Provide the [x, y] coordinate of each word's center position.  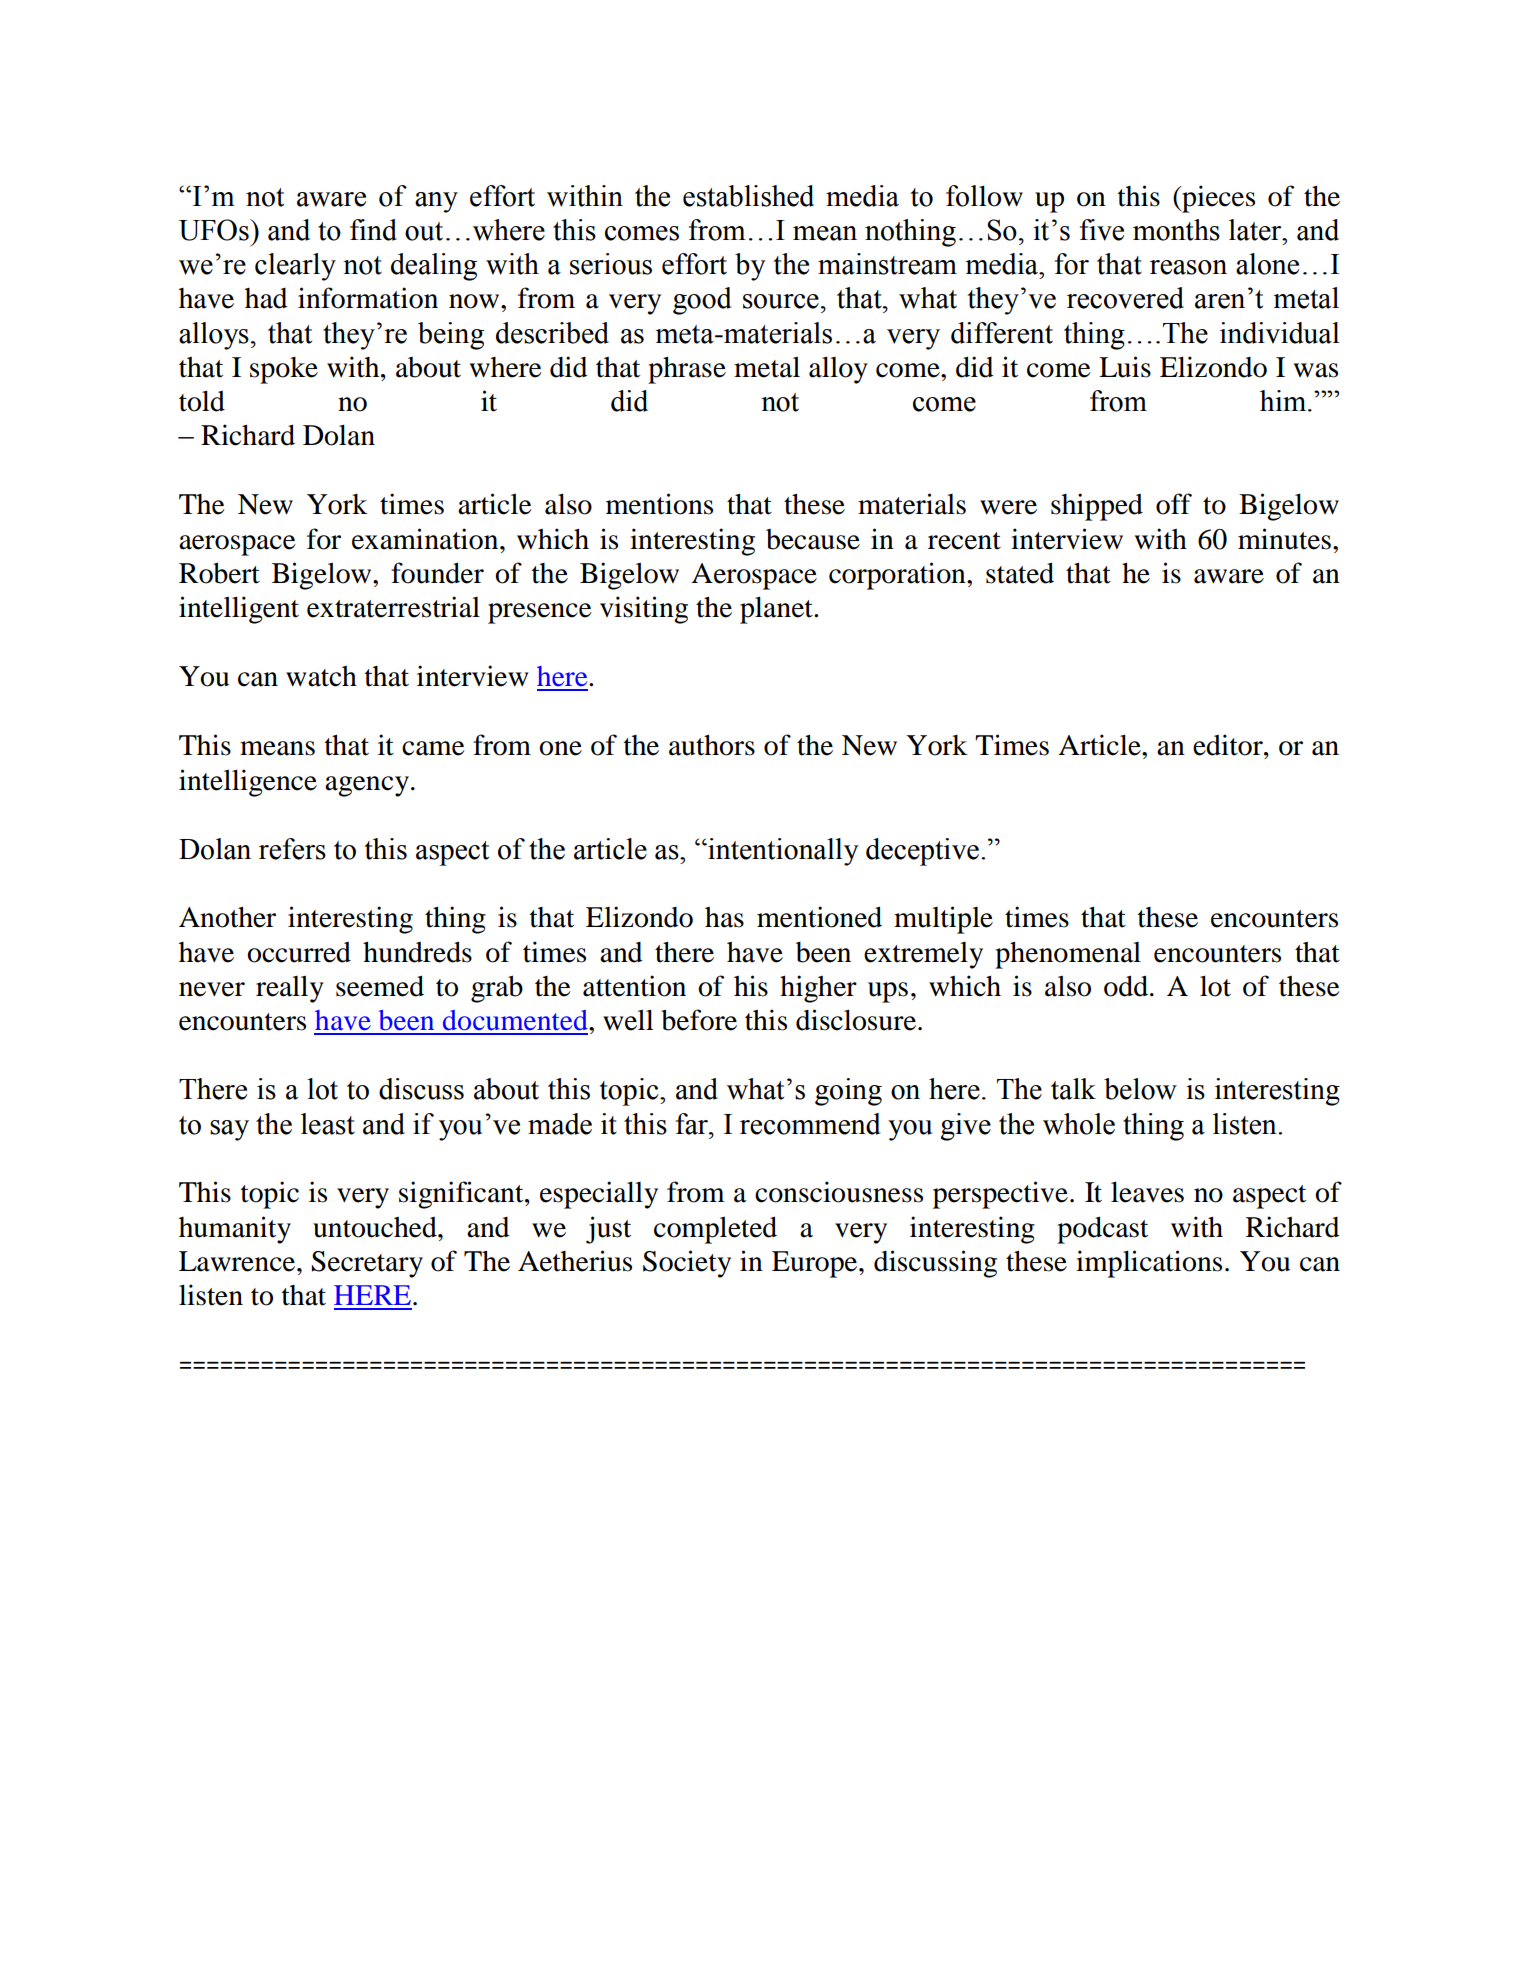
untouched [376, 1227]
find [373, 230]
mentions [659, 504]
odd [1126, 986]
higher [818, 989]
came [433, 748]
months [1176, 230]
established [748, 196]
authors [712, 745]
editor [1229, 745]
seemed [380, 986]
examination [426, 539]
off [1174, 504]
